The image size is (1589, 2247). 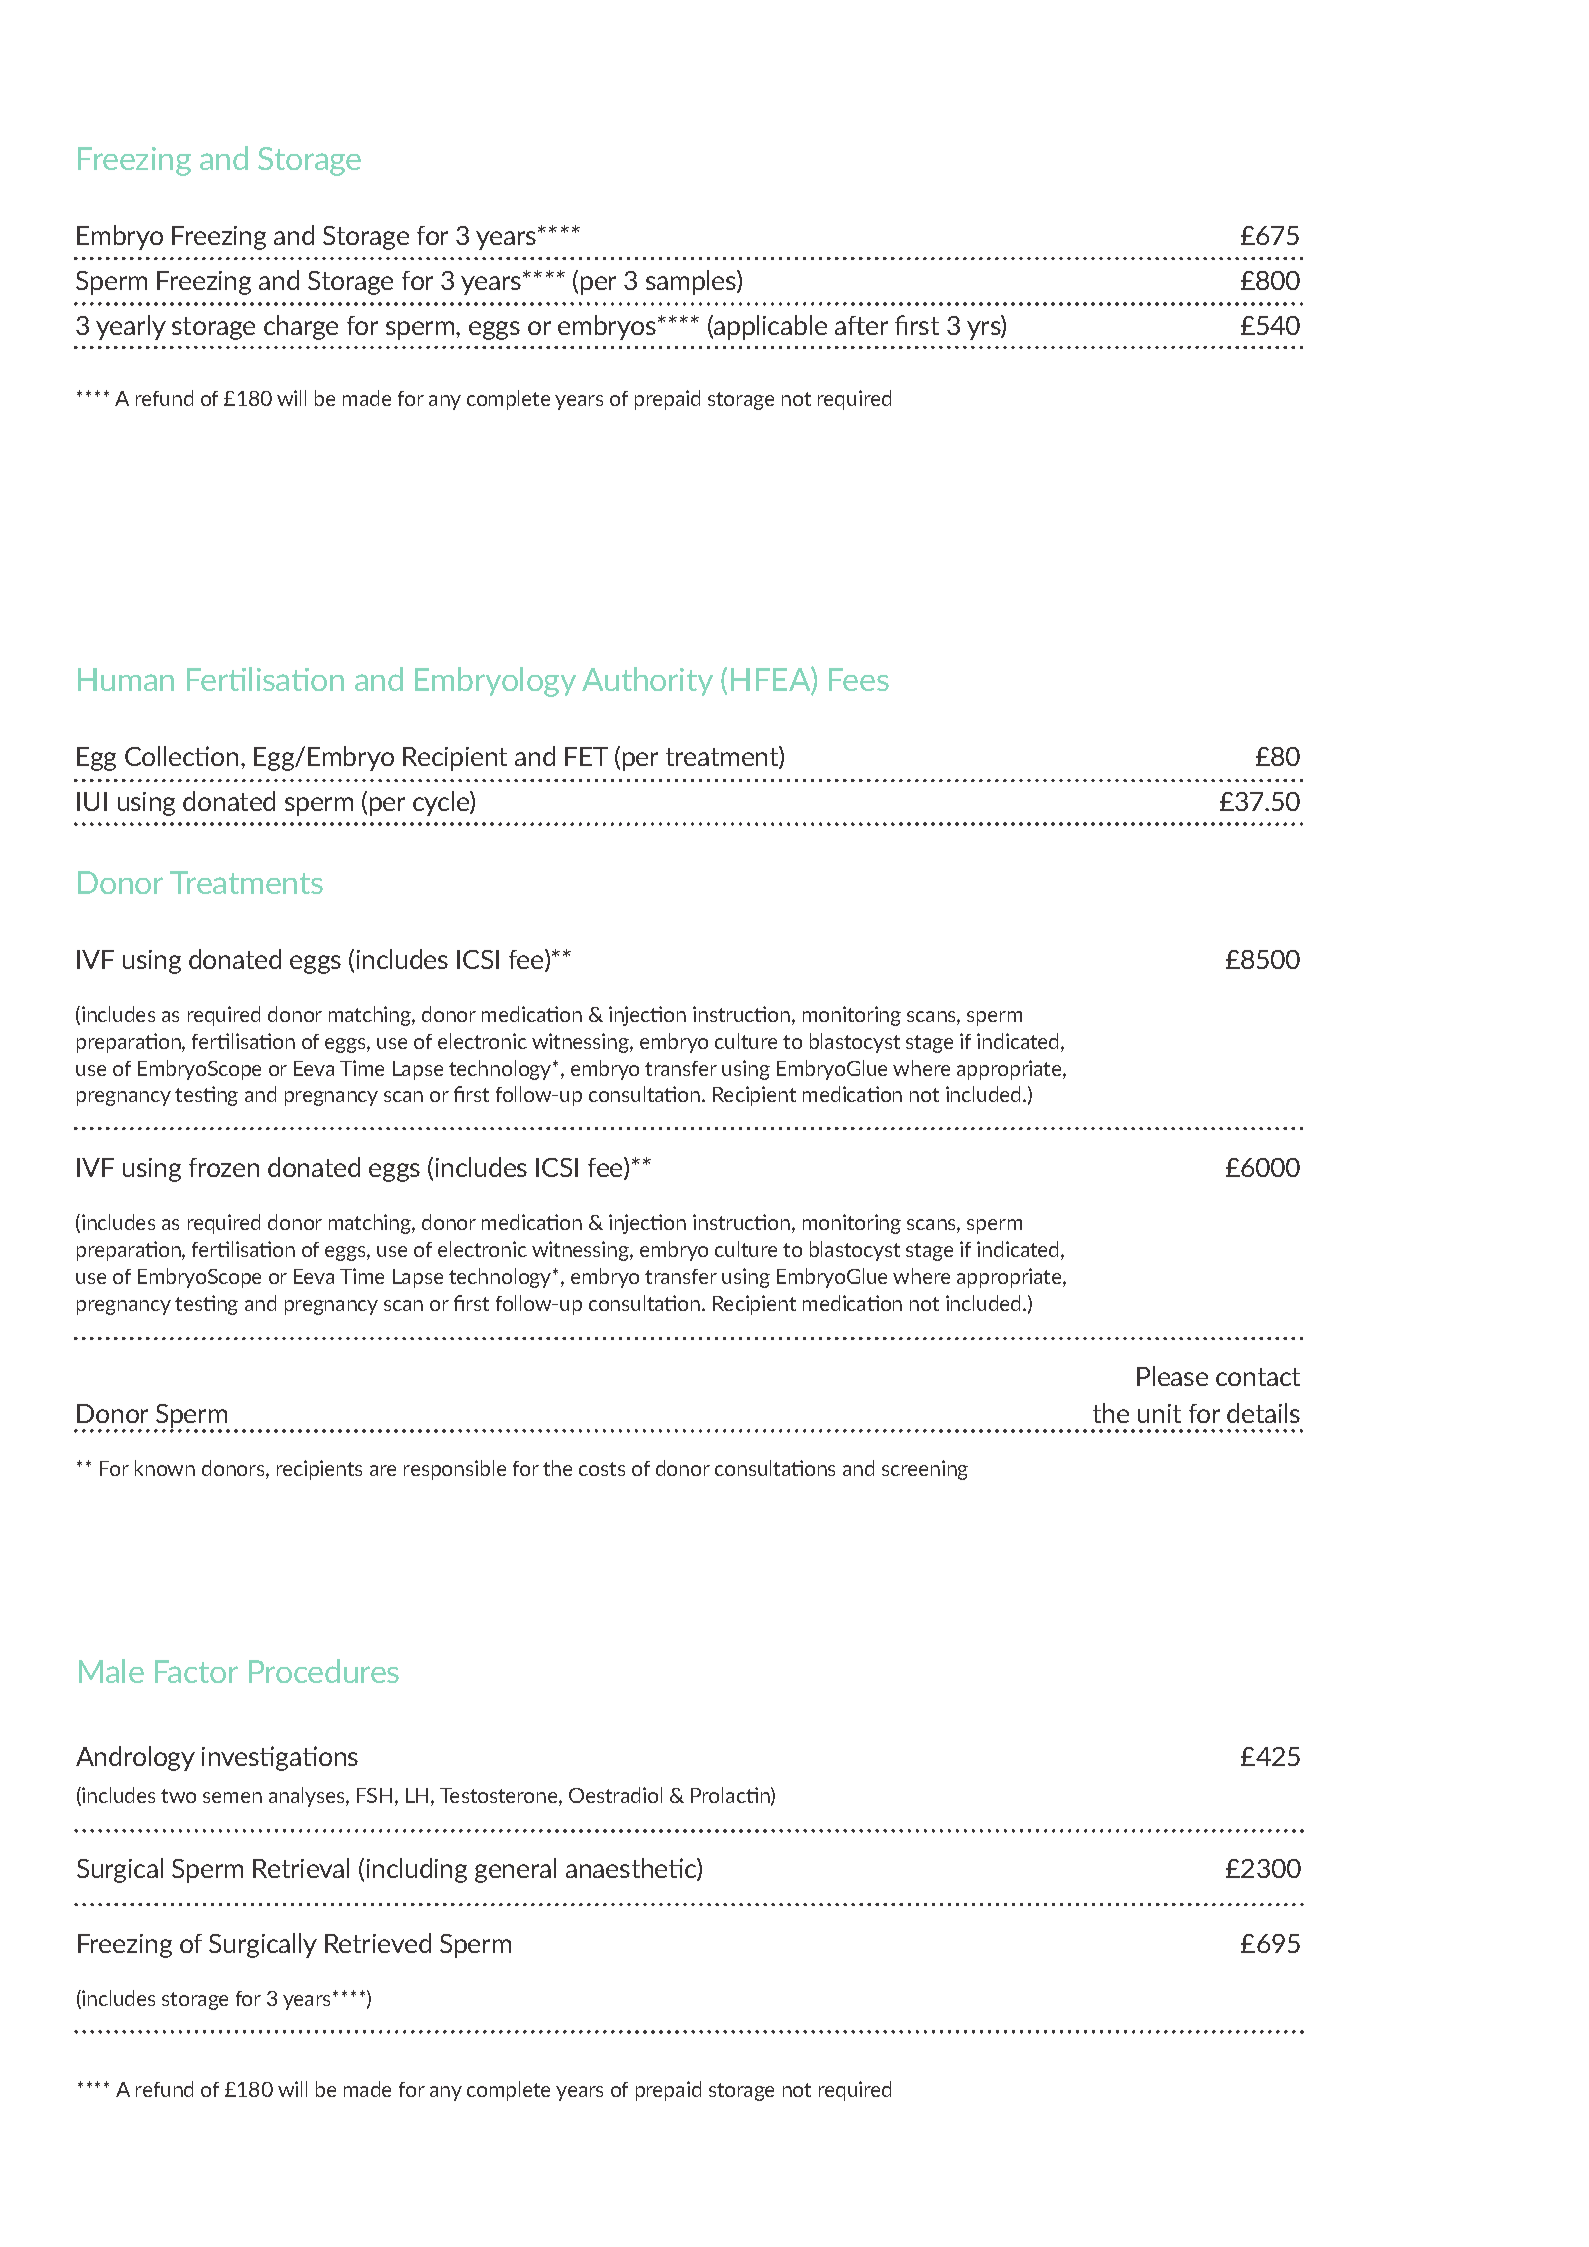 I want to click on after, so click(x=861, y=325).
